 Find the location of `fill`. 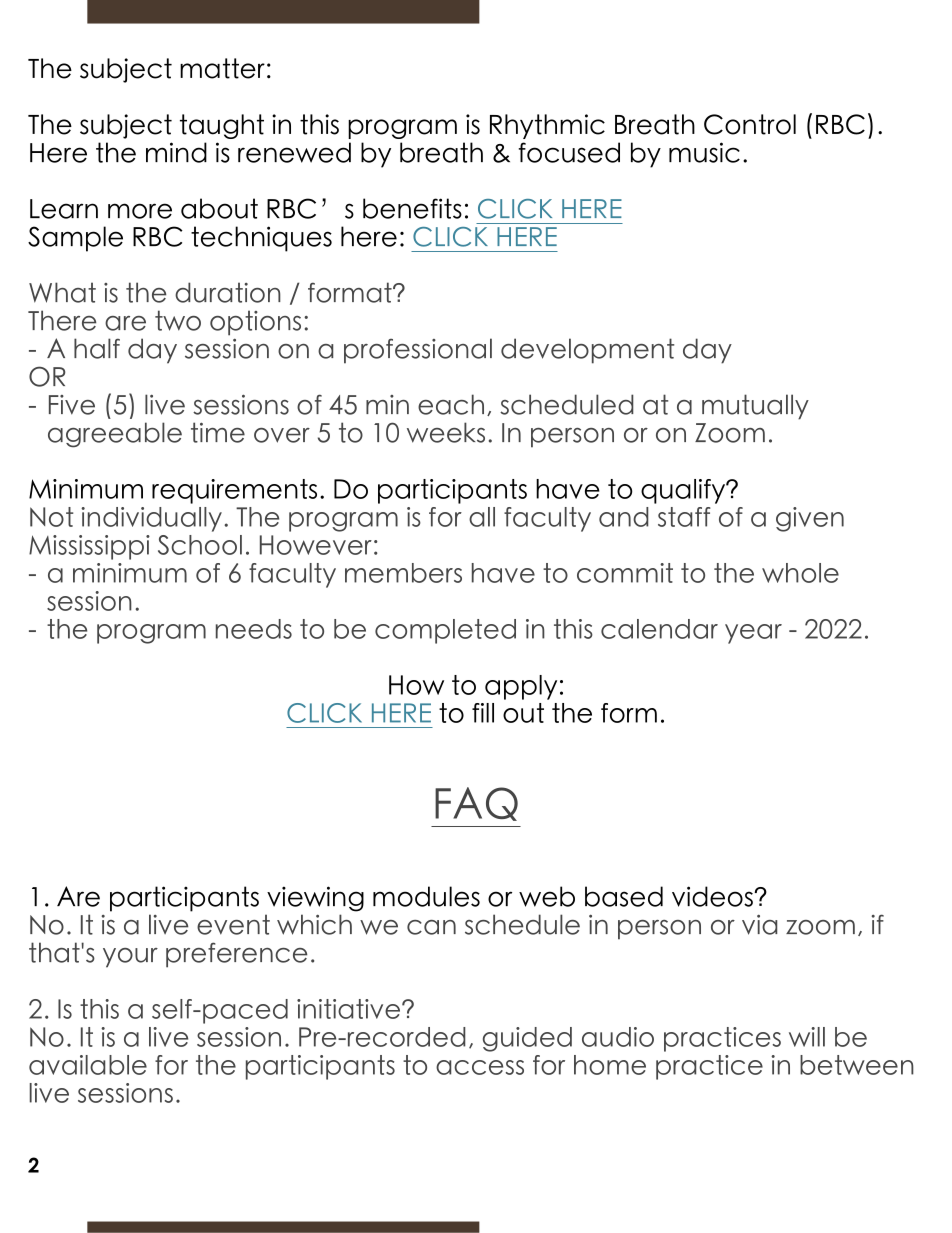

fill is located at coordinates (483, 713).
